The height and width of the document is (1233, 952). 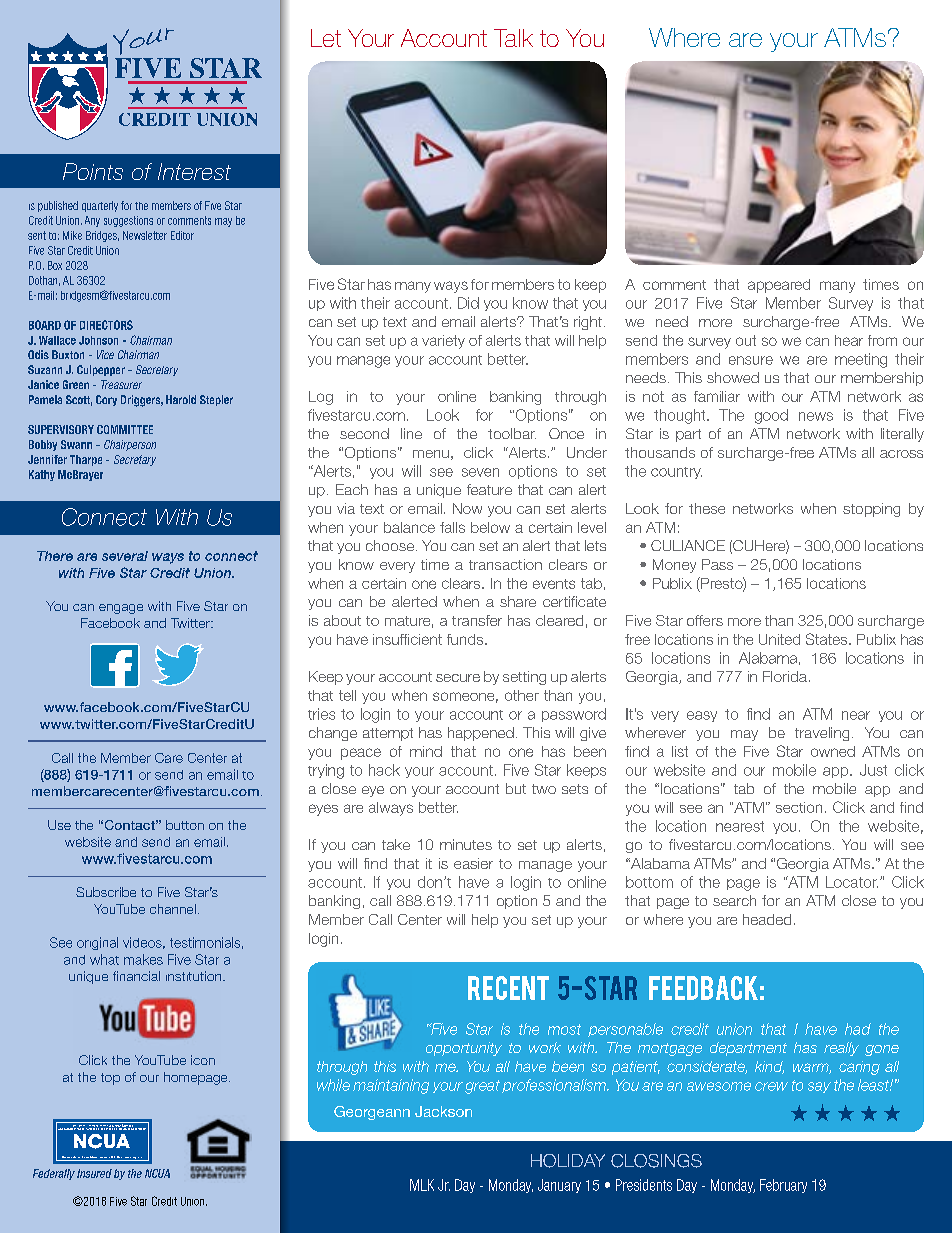 What do you see at coordinates (513, 38) in the document?
I see `Talk` at bounding box center [513, 38].
